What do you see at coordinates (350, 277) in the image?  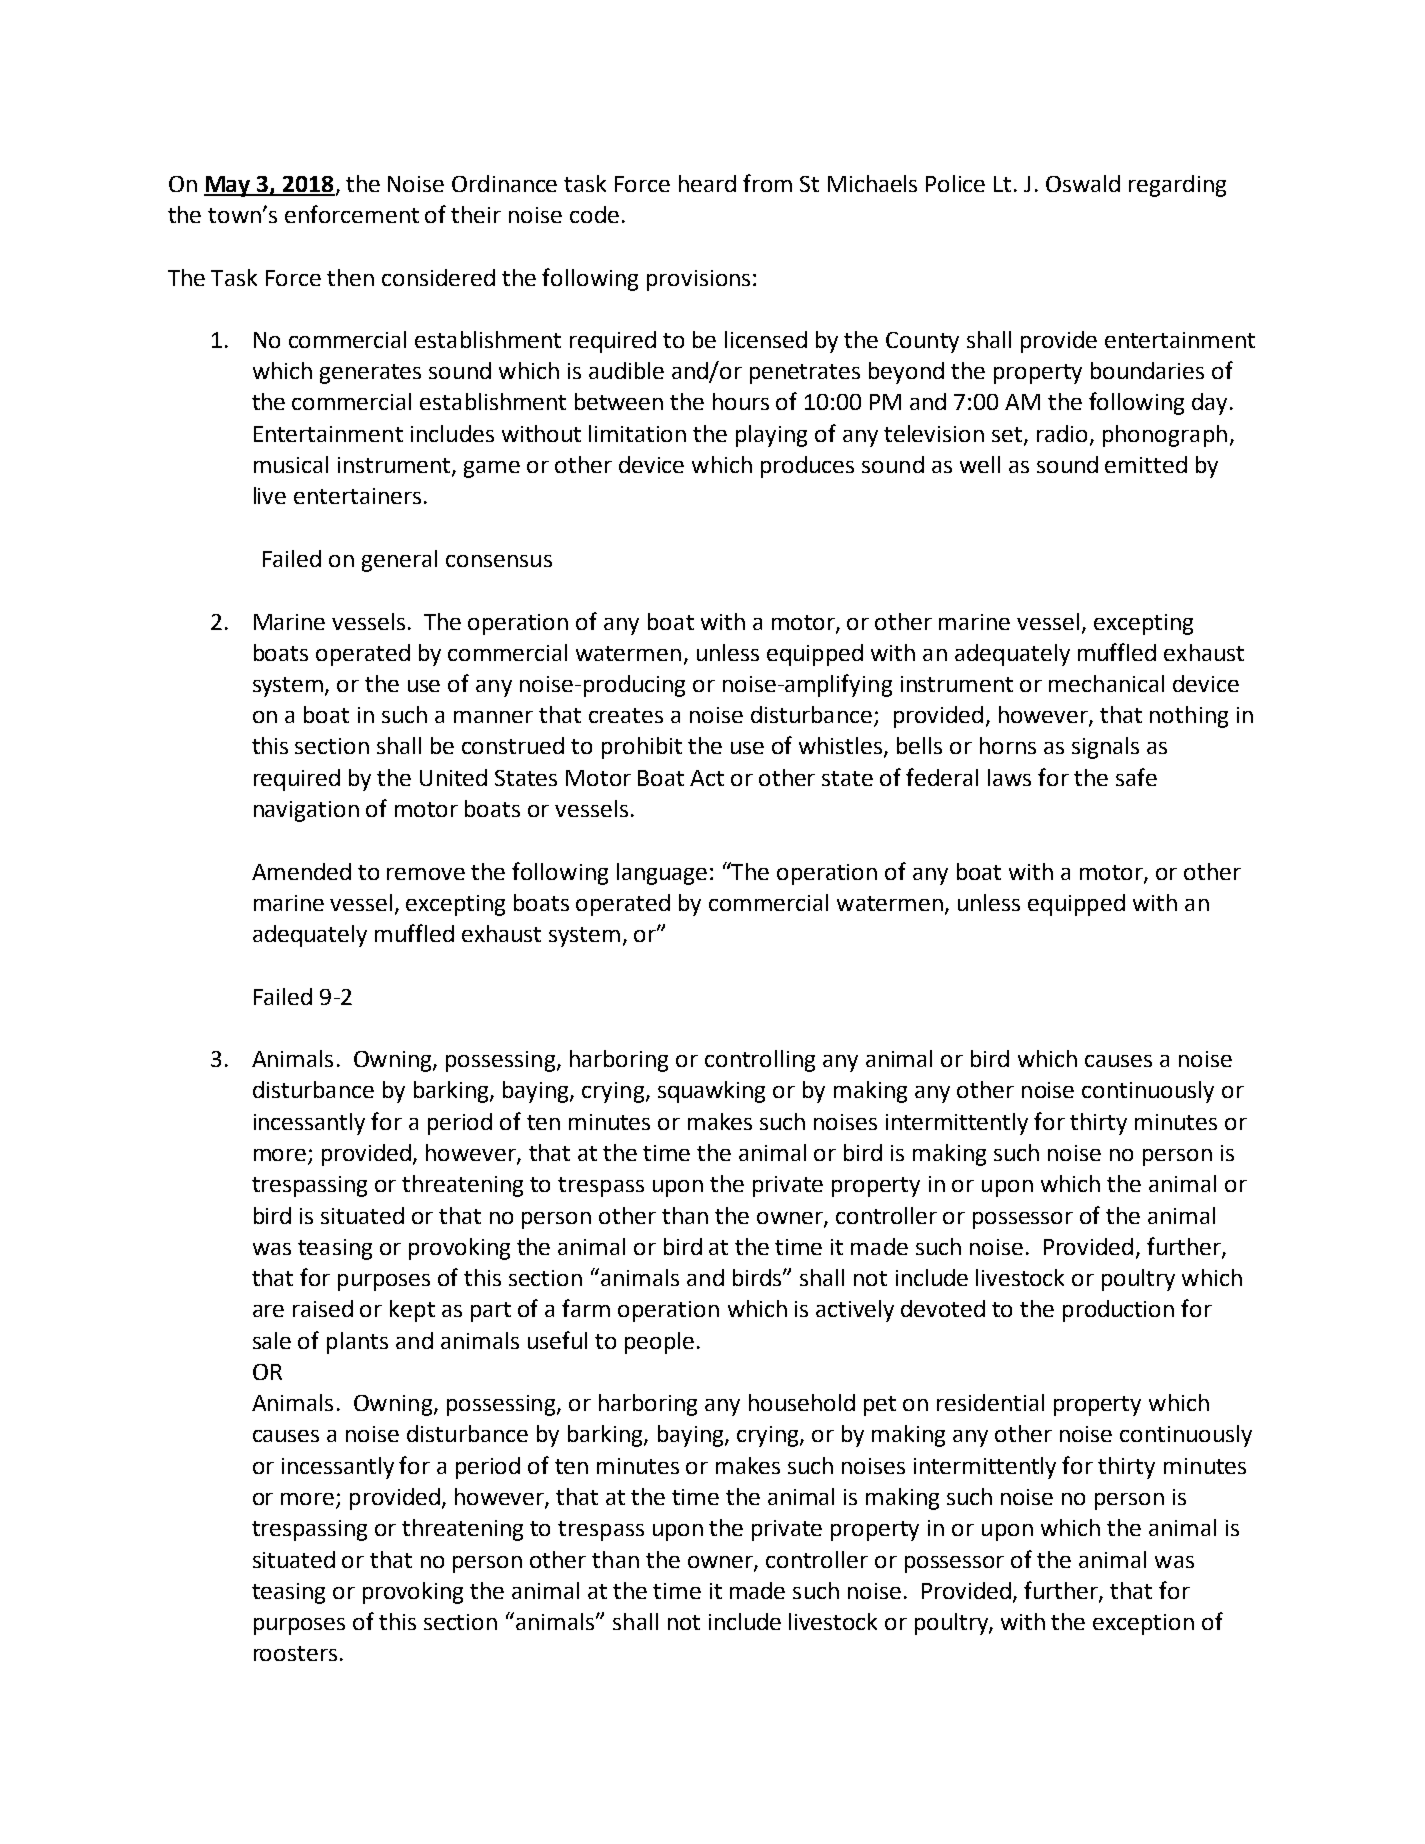 I see `then` at bounding box center [350, 277].
